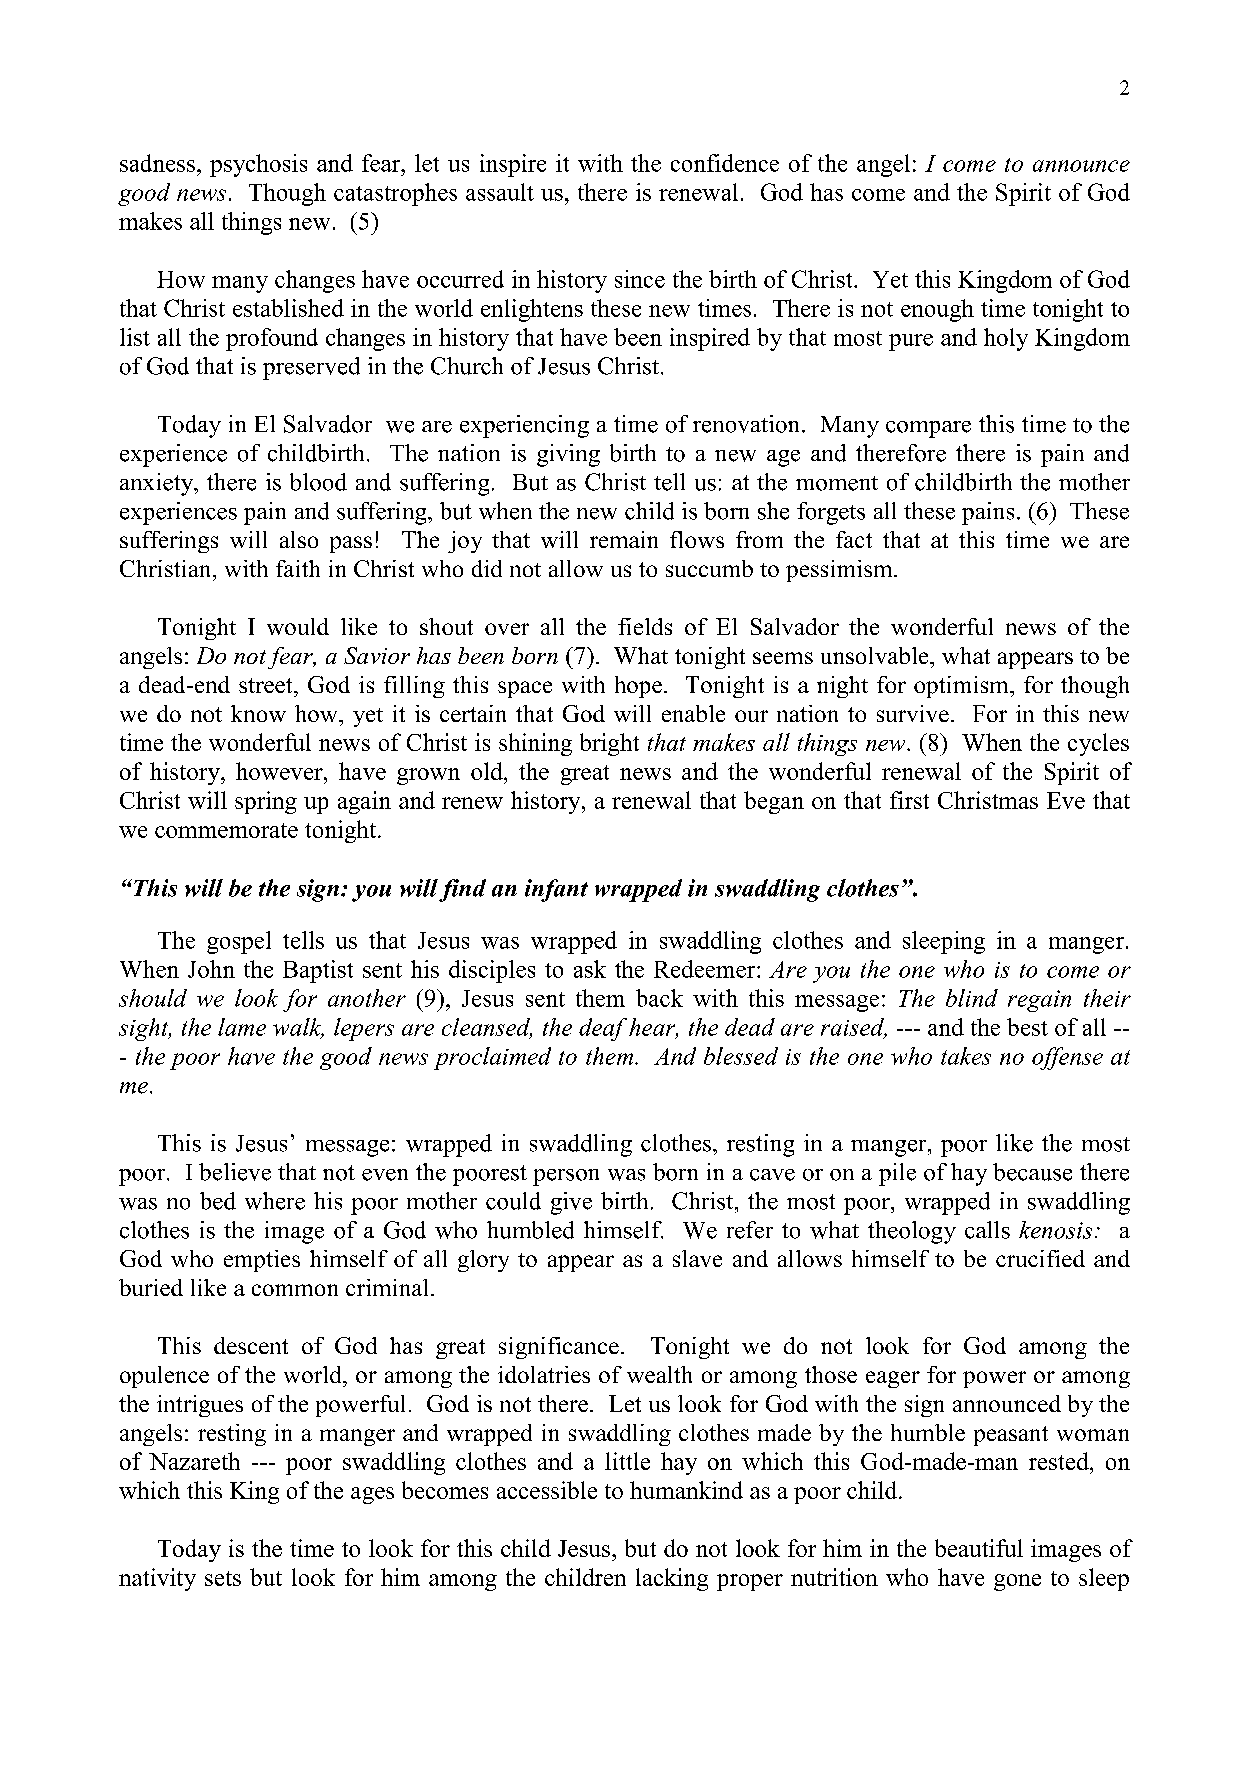 This document has width=1249, height=1767. What do you see at coordinates (223, 1578) in the document?
I see `sets` at bounding box center [223, 1578].
